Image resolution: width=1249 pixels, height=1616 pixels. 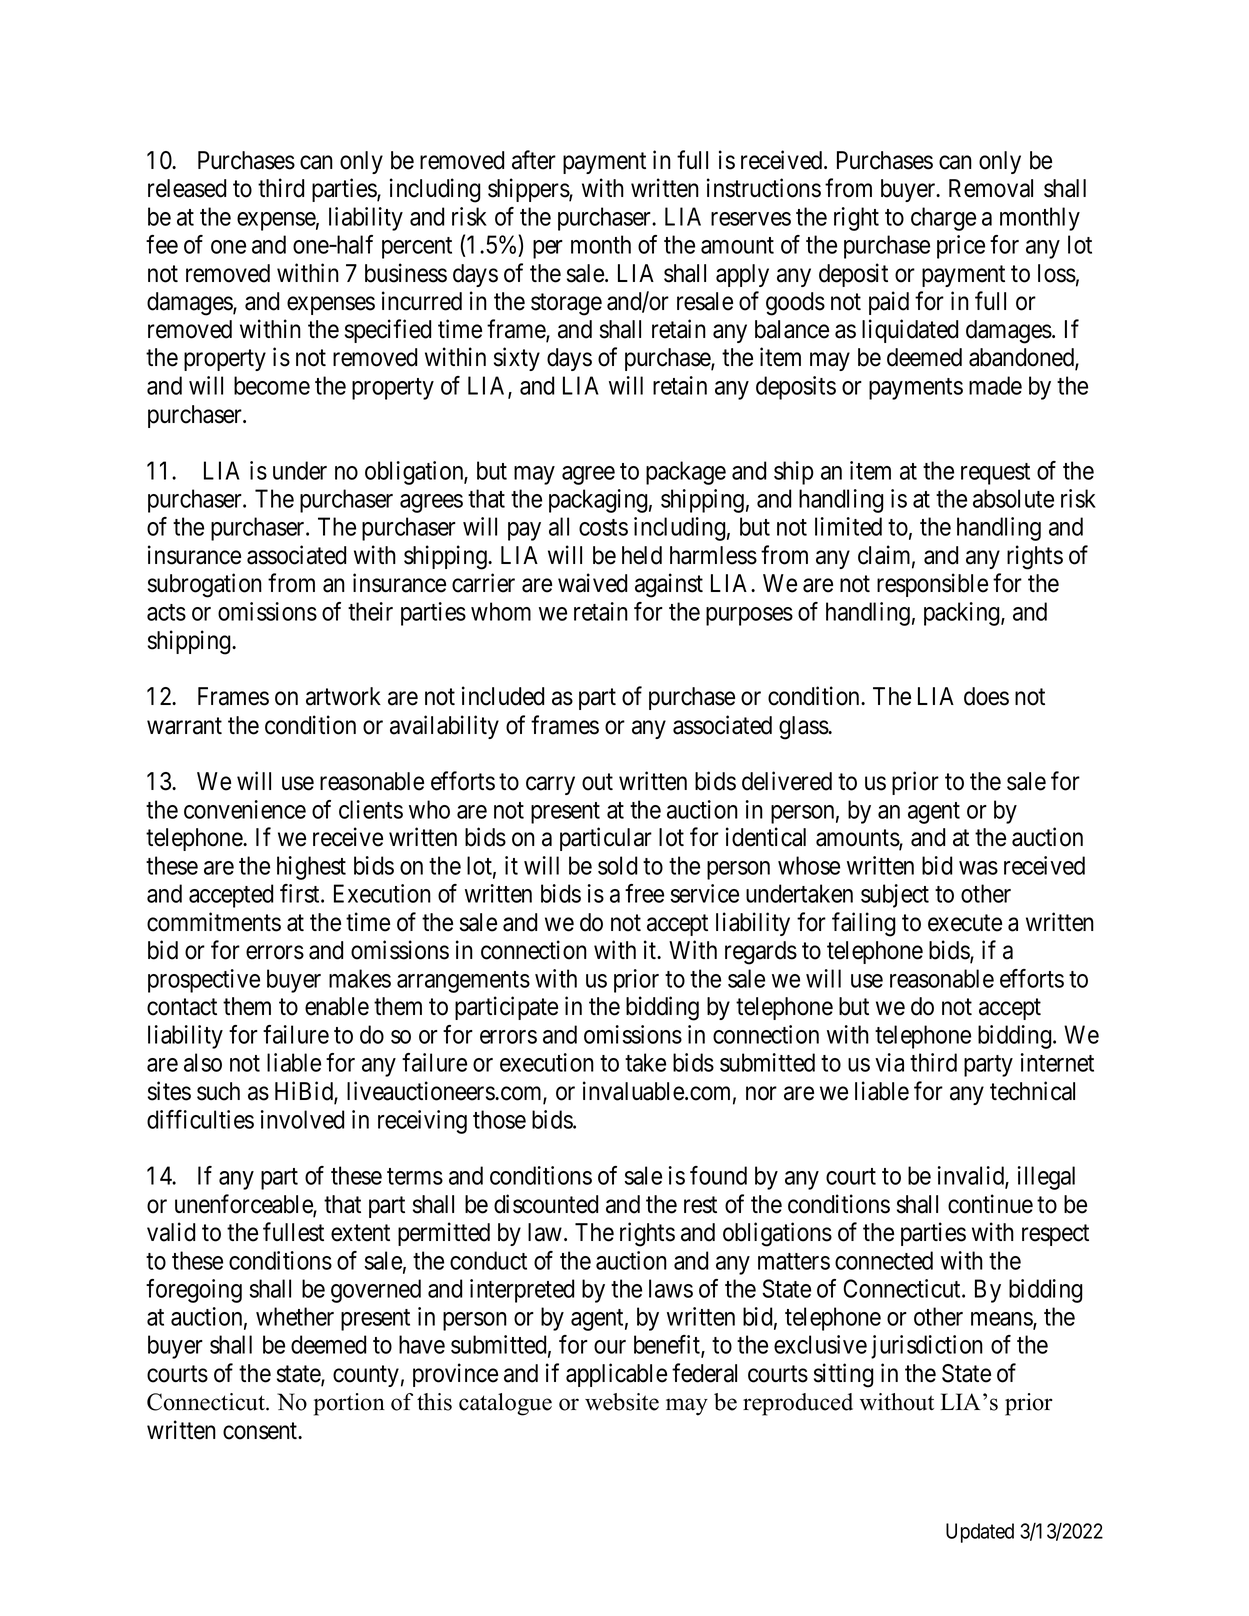 I want to click on costs, so click(x=603, y=527).
